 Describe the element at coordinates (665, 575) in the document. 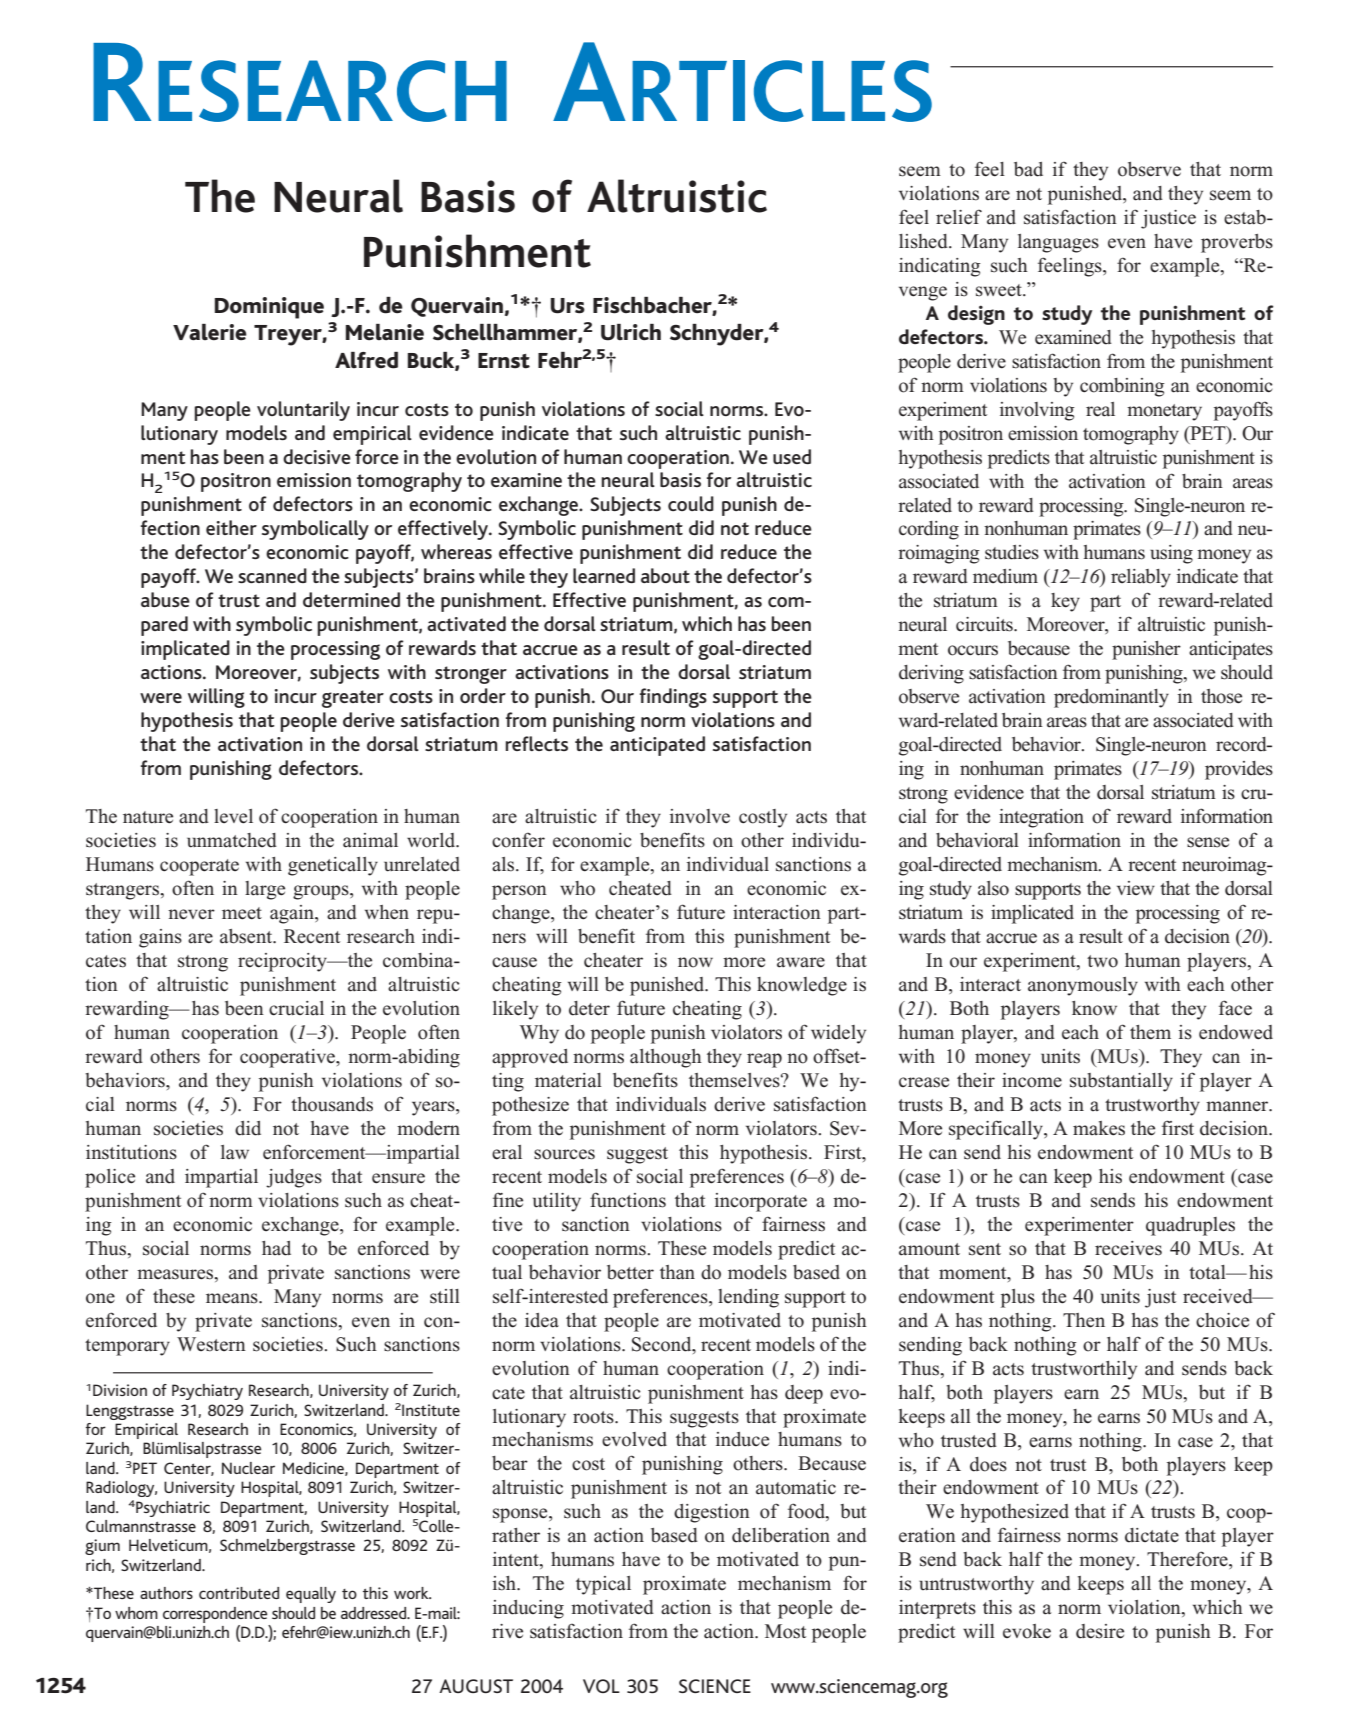

I see `about` at that location.
